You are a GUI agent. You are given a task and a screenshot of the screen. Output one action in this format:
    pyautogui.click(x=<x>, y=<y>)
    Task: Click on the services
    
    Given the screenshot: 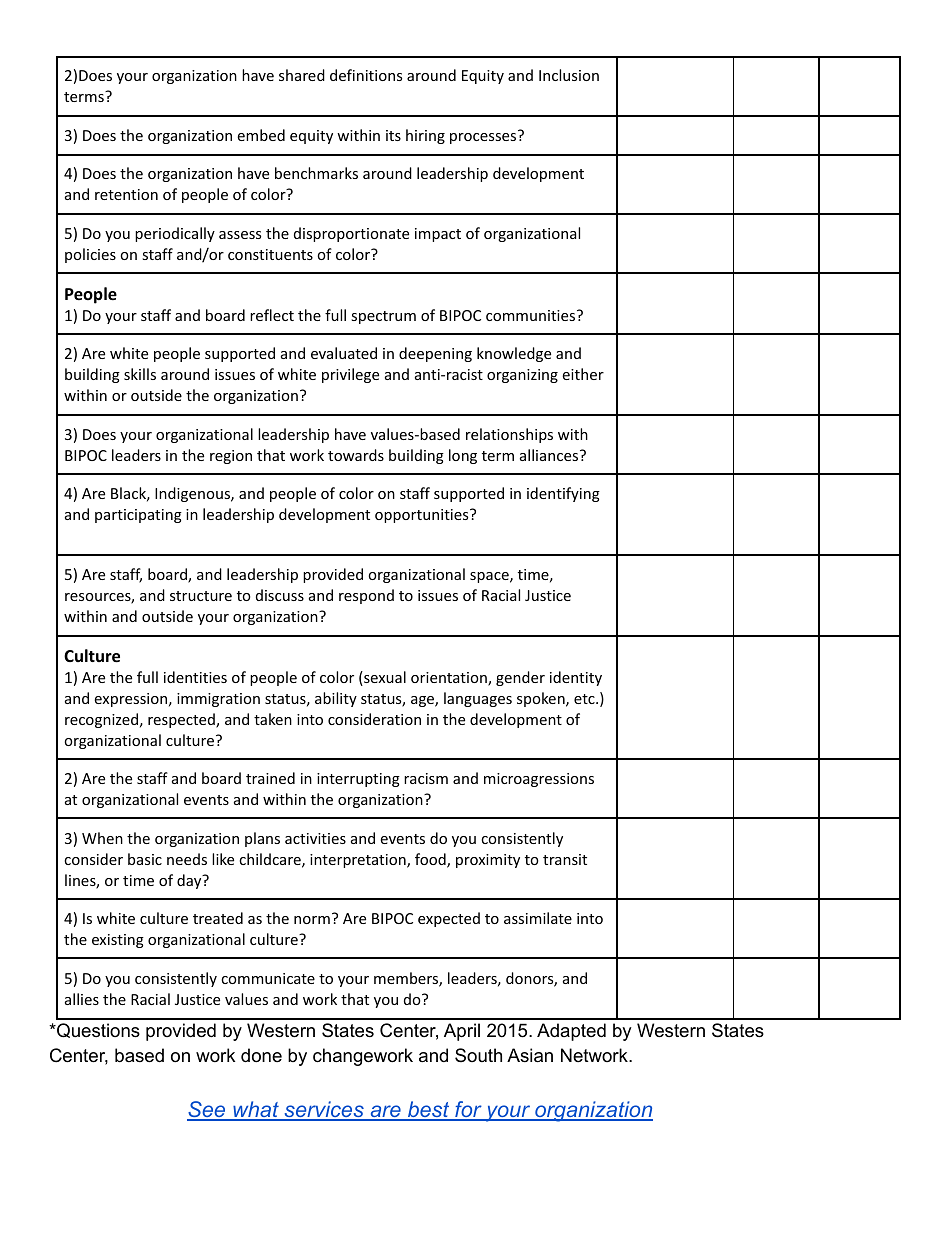 What is the action you would take?
    pyautogui.click(x=324, y=1110)
